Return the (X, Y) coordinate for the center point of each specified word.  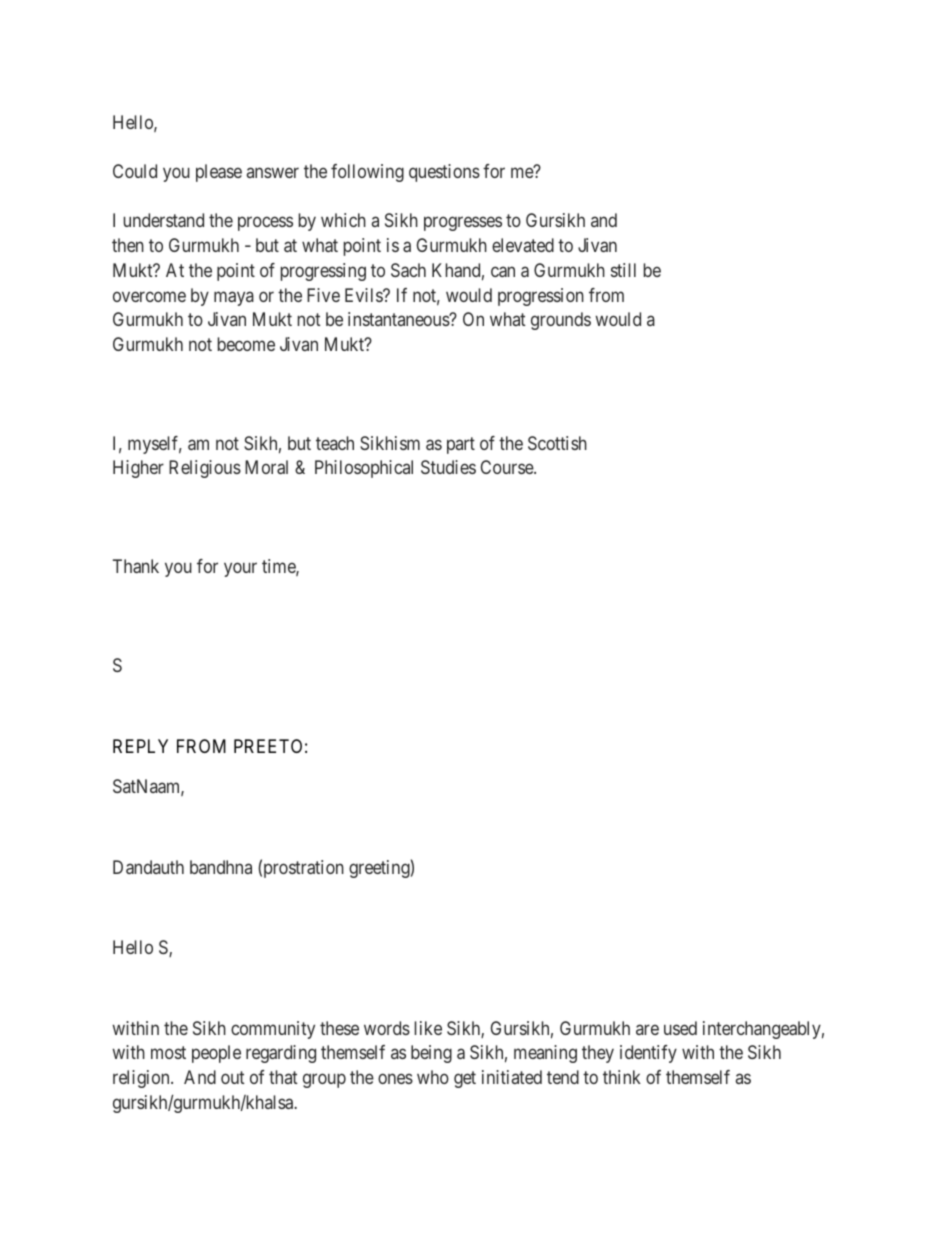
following (367, 173)
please (219, 173)
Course (507, 467)
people (216, 1054)
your (240, 570)
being (431, 1054)
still (623, 270)
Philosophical (364, 469)
